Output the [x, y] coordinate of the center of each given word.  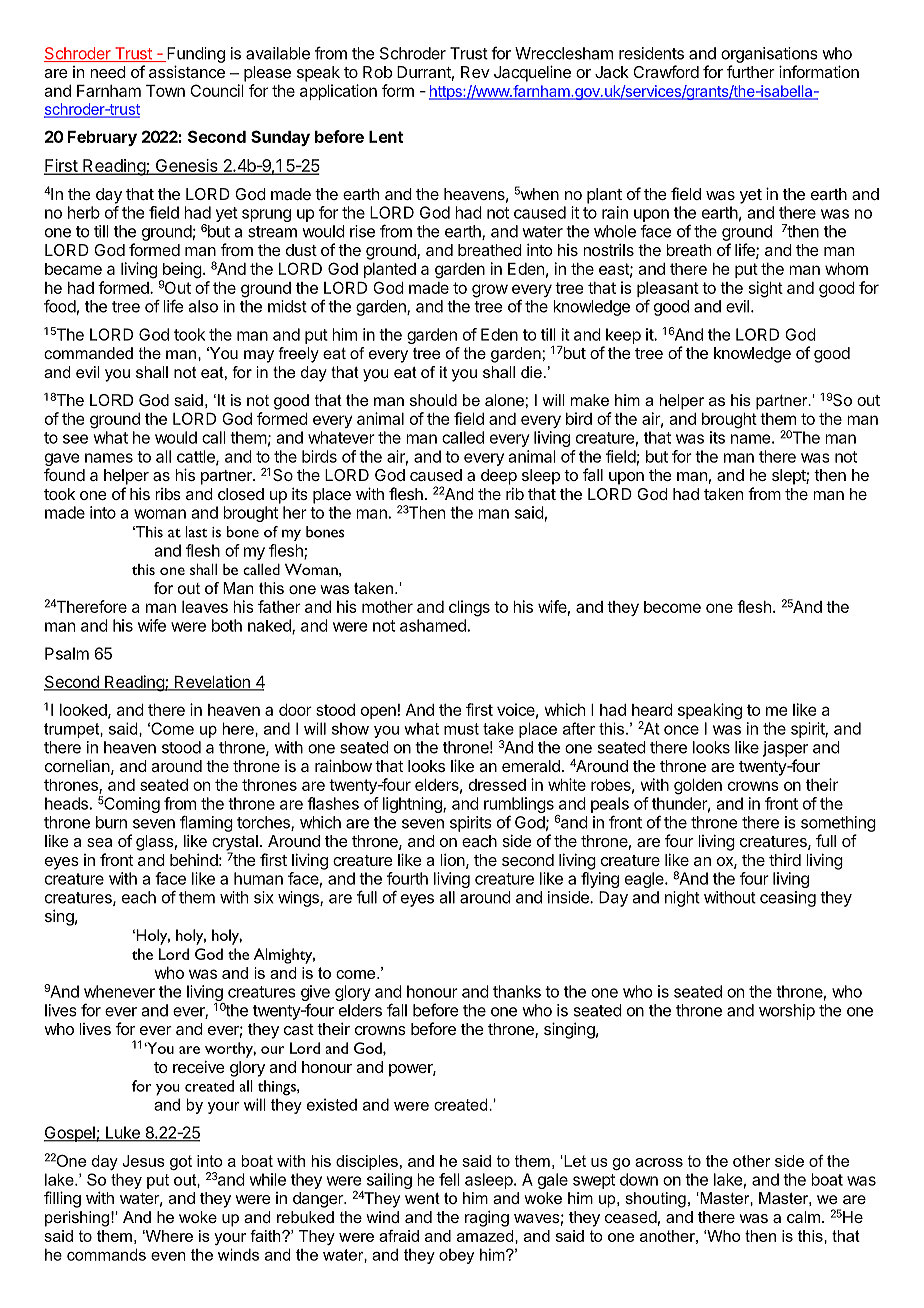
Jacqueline [532, 73]
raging [487, 1218]
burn [111, 822]
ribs [168, 494]
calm [803, 1217]
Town [165, 91]
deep [499, 477]
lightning [413, 805]
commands [106, 1254]
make [590, 400]
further [751, 71]
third [785, 860]
